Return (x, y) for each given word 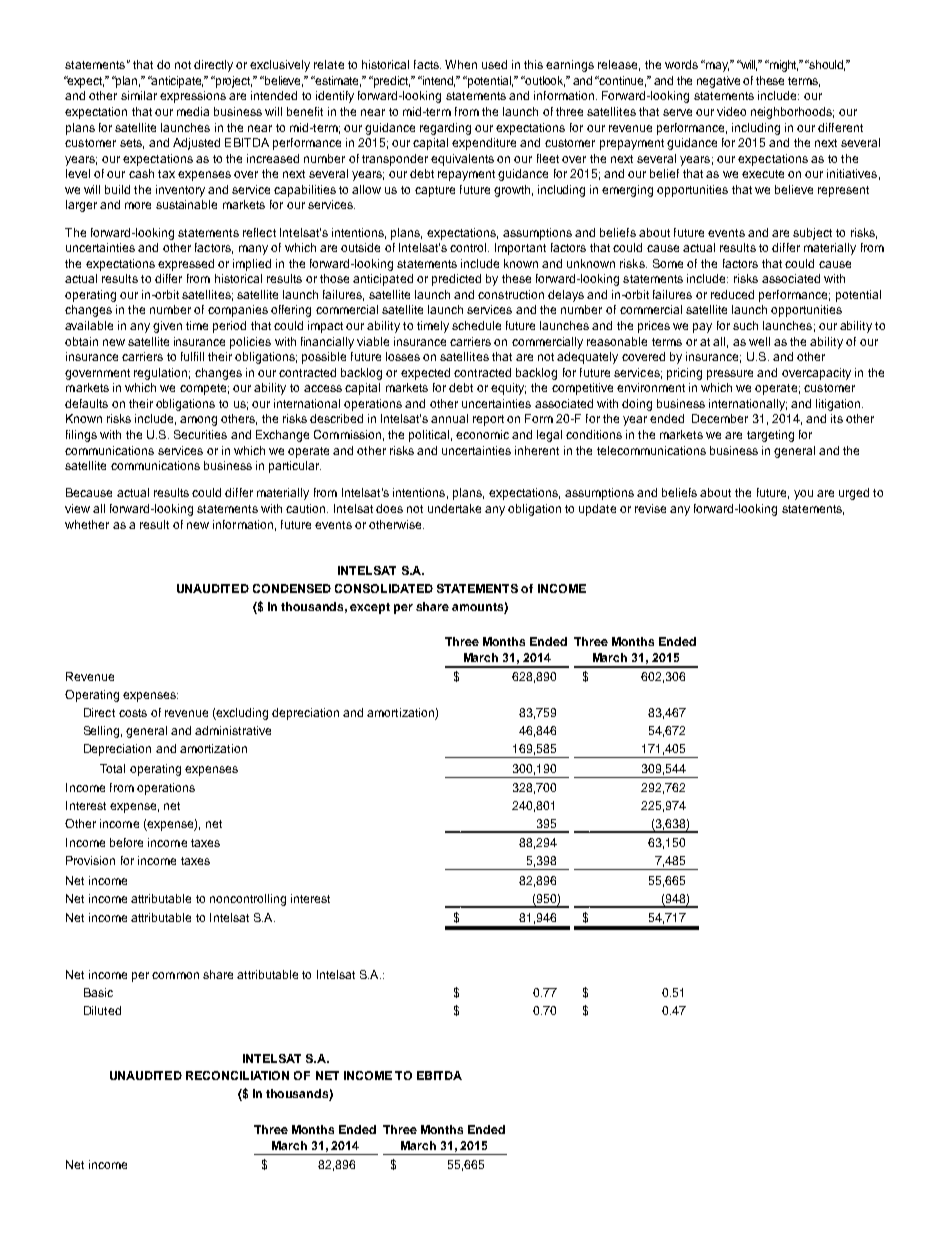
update (597, 510)
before (126, 842)
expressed (186, 265)
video (731, 111)
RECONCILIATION (237, 1075)
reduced (732, 294)
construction (511, 294)
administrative (233, 730)
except (370, 608)
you (803, 495)
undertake (454, 508)
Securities (200, 434)
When (461, 64)
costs (133, 713)
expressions (193, 97)
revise (650, 508)
